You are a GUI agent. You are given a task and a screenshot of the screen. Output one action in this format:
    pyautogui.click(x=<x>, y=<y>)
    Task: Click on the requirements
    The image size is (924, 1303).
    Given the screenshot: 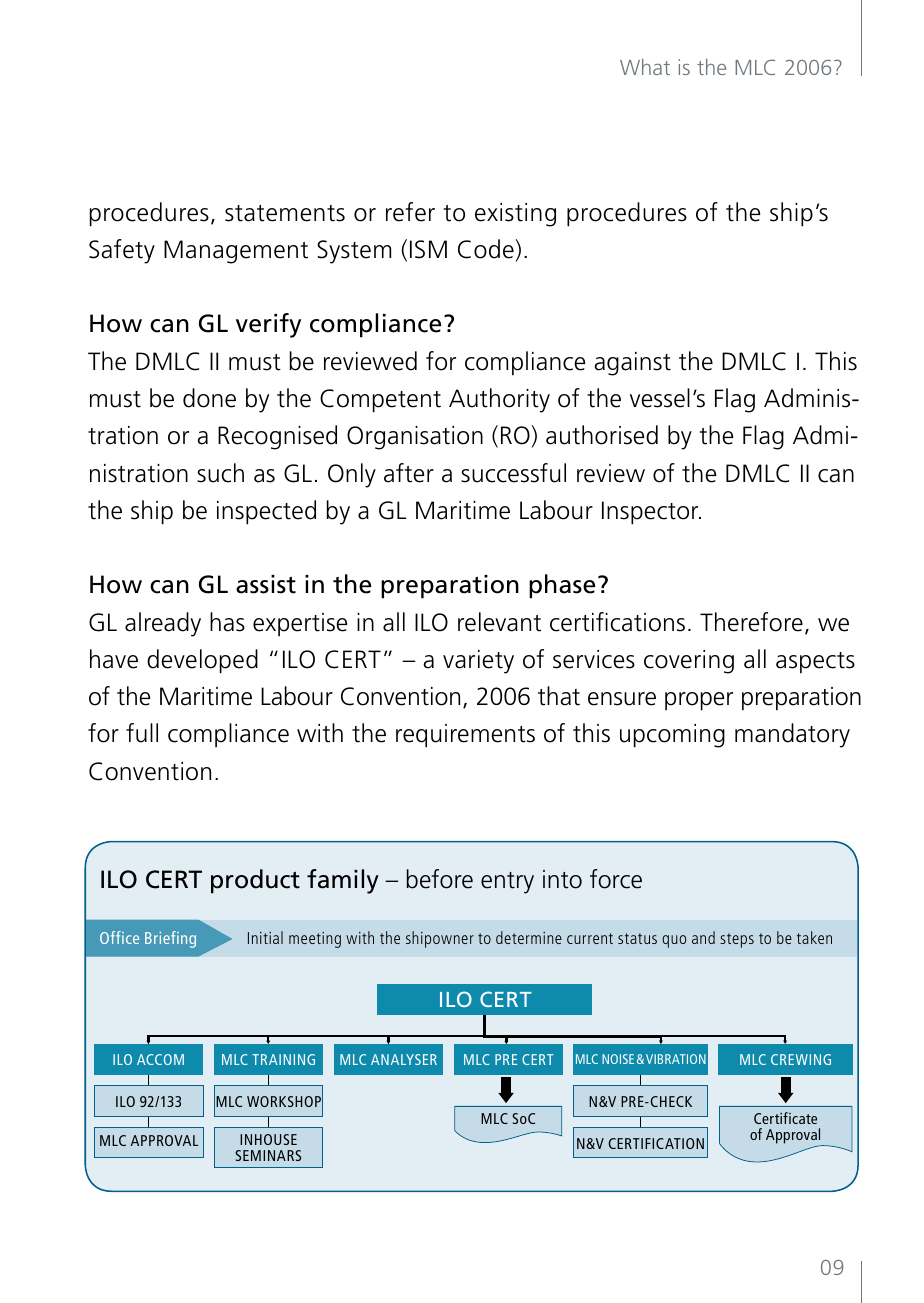 What is the action you would take?
    pyautogui.click(x=465, y=736)
